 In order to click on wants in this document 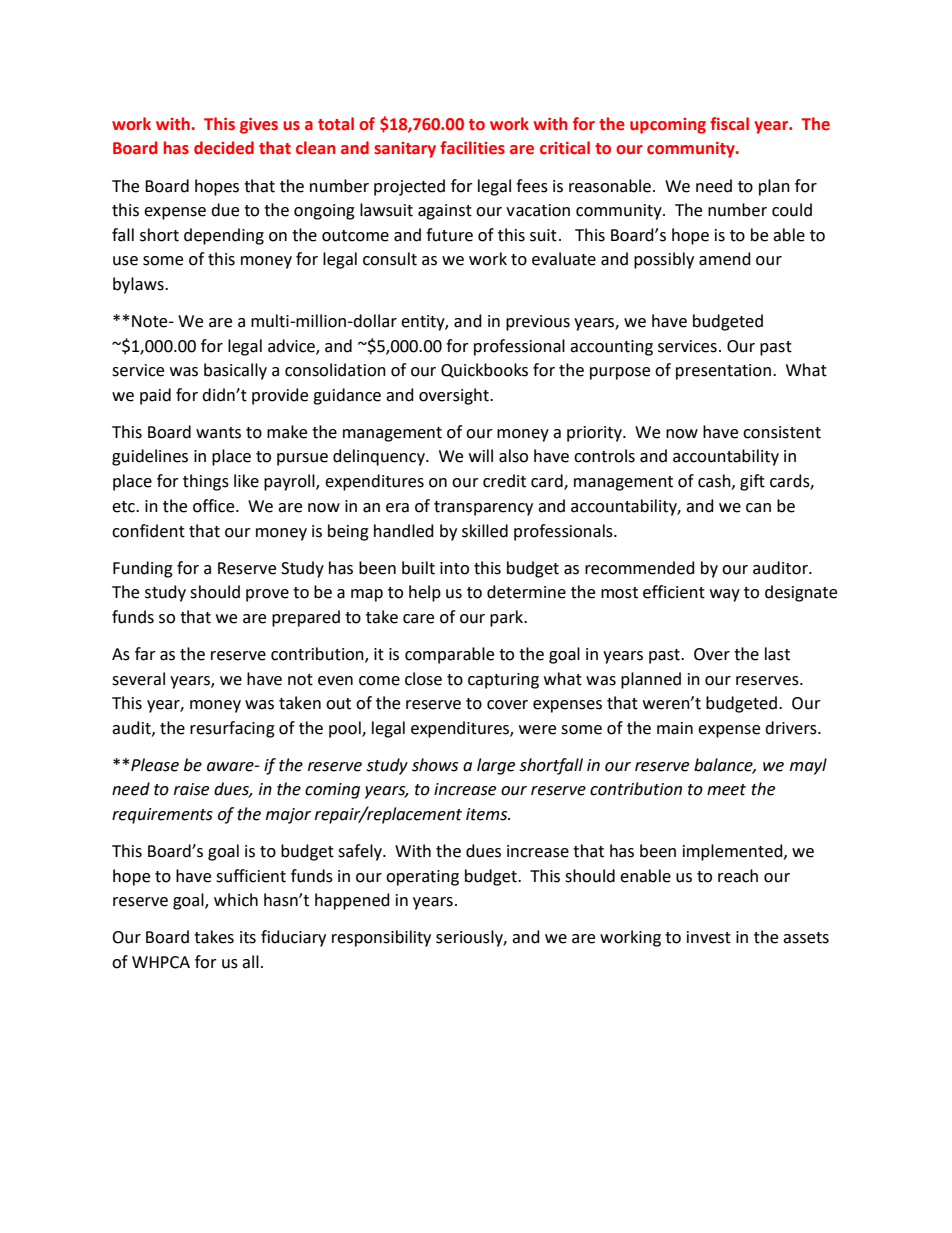, I will do `click(218, 433)`.
